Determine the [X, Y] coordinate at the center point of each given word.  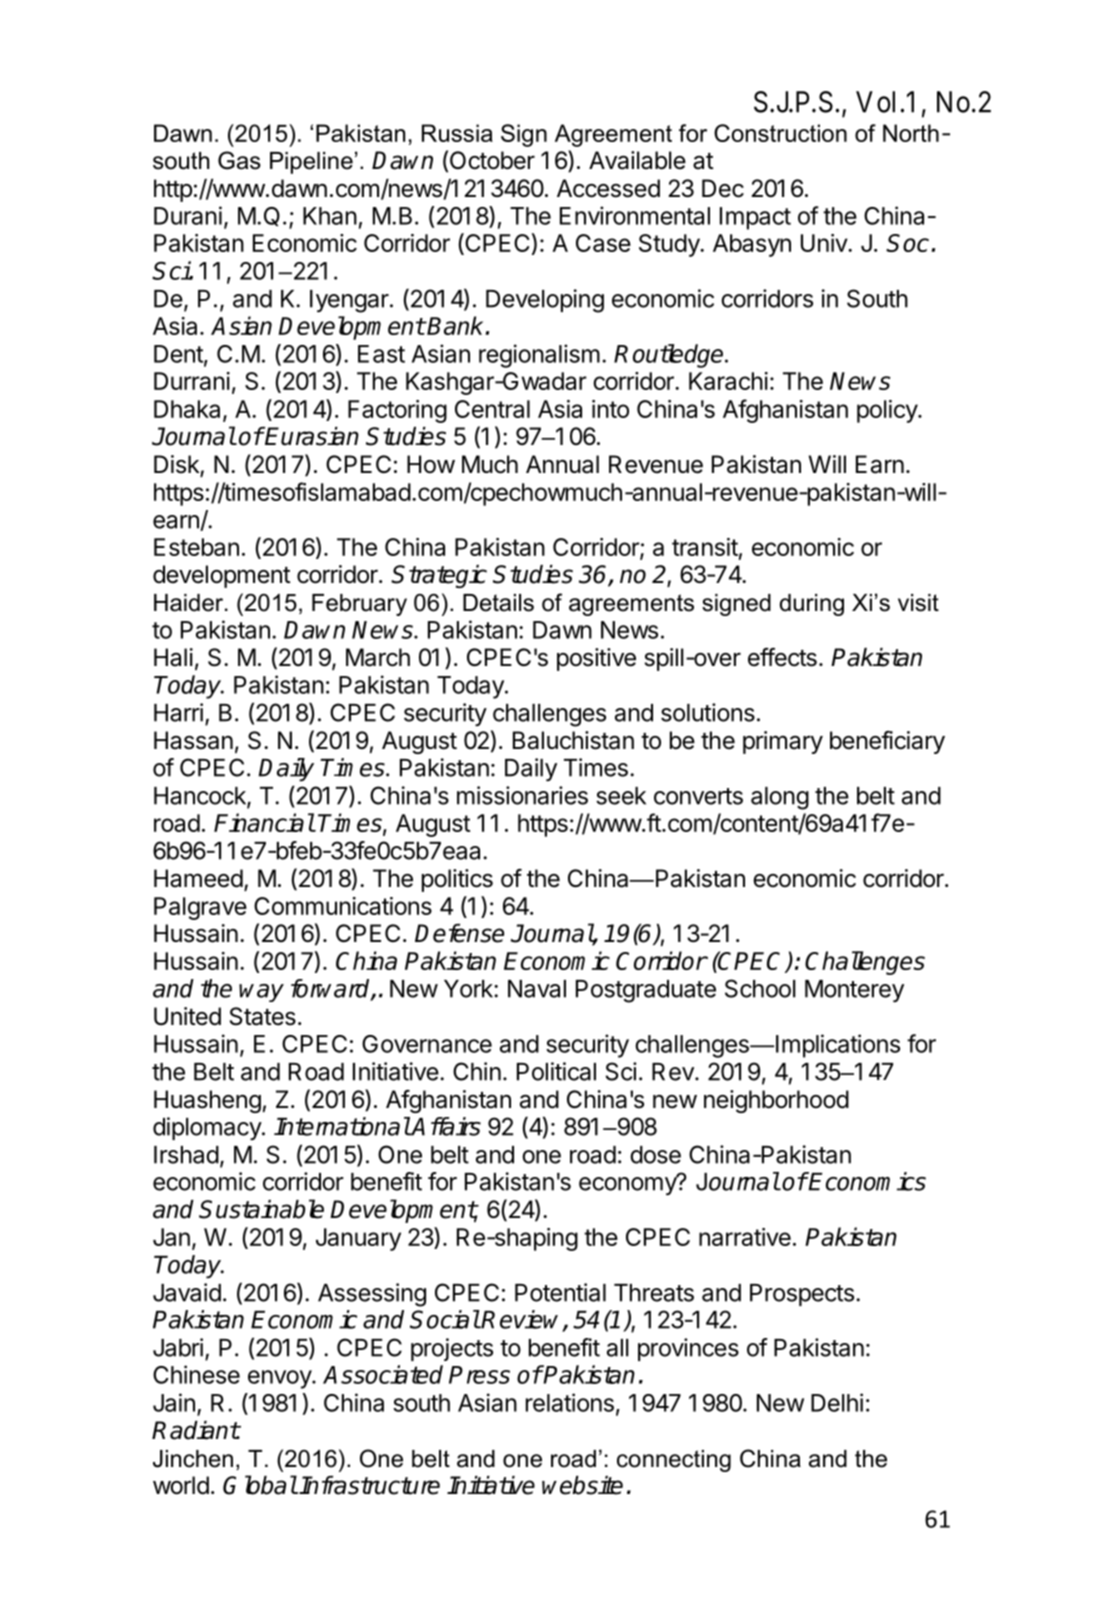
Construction [780, 133]
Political [556, 1071]
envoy [280, 1379]
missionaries [522, 795]
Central [492, 409]
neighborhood [776, 1101]
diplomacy [208, 1128]
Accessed [608, 188]
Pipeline [311, 163]
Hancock [201, 797]
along [780, 798]
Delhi [837, 1402]
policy [888, 411]
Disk [177, 465]
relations [570, 1402]
